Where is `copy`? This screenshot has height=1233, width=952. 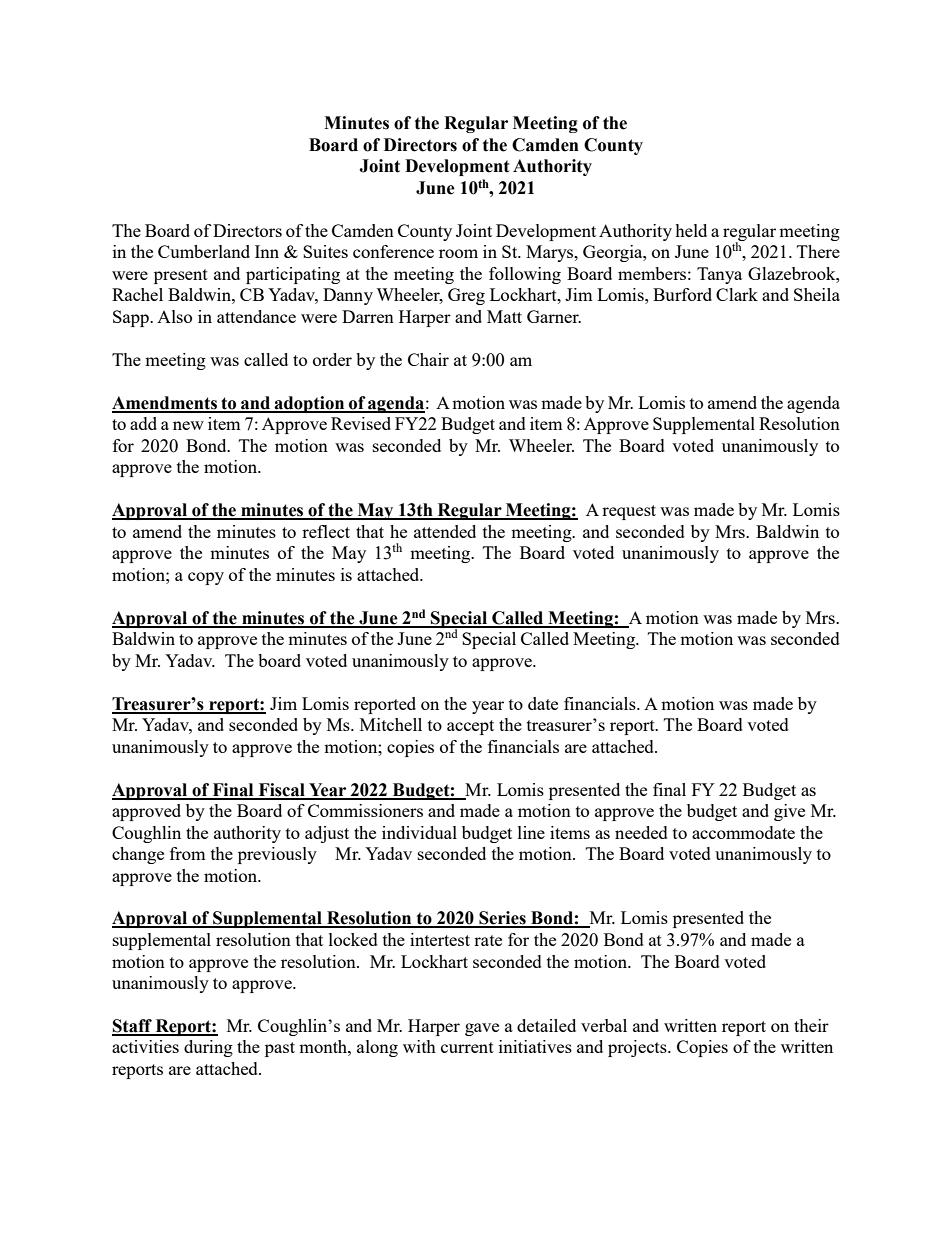
copy is located at coordinates (206, 578).
